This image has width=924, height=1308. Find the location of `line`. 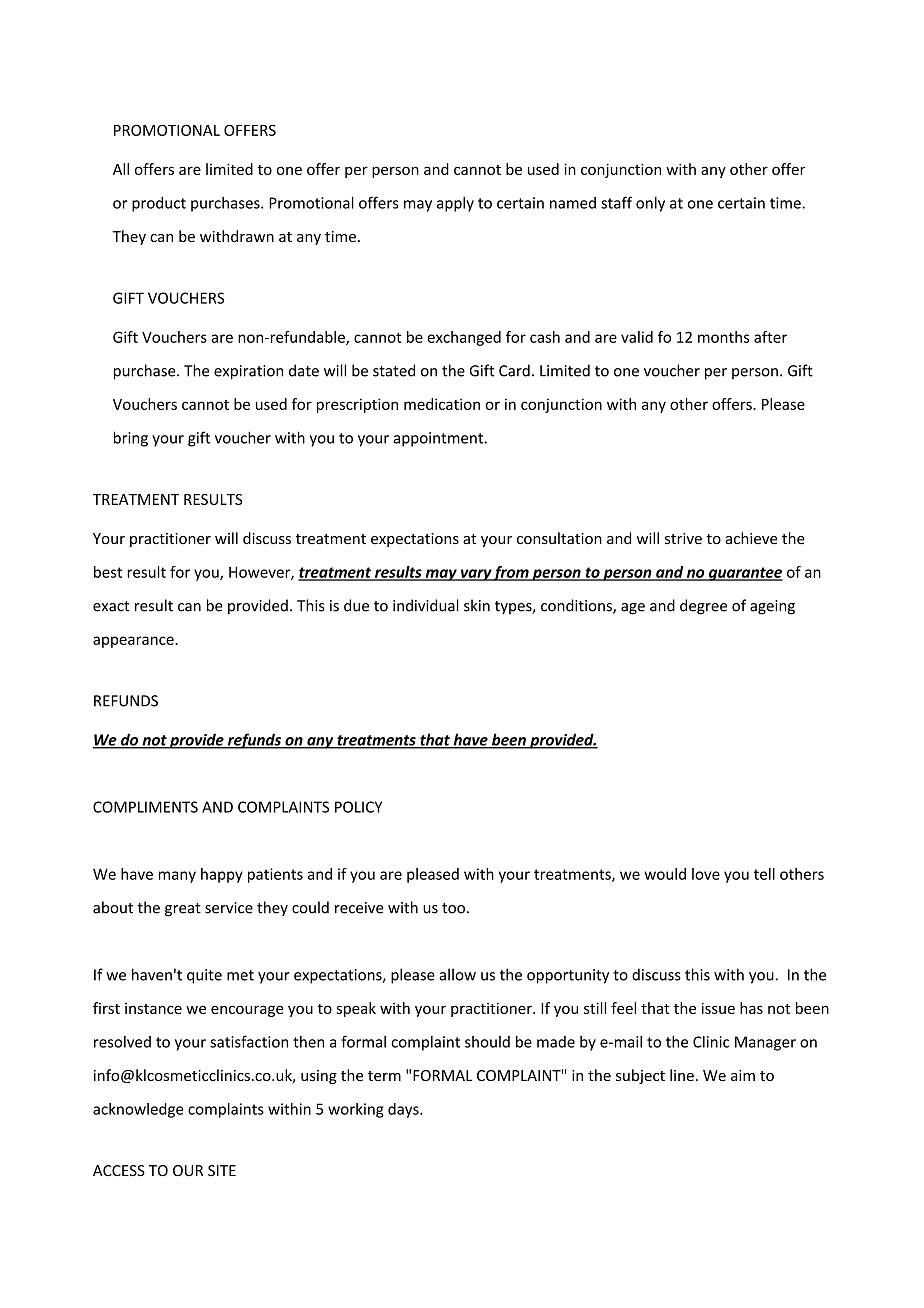

line is located at coordinates (682, 1075).
